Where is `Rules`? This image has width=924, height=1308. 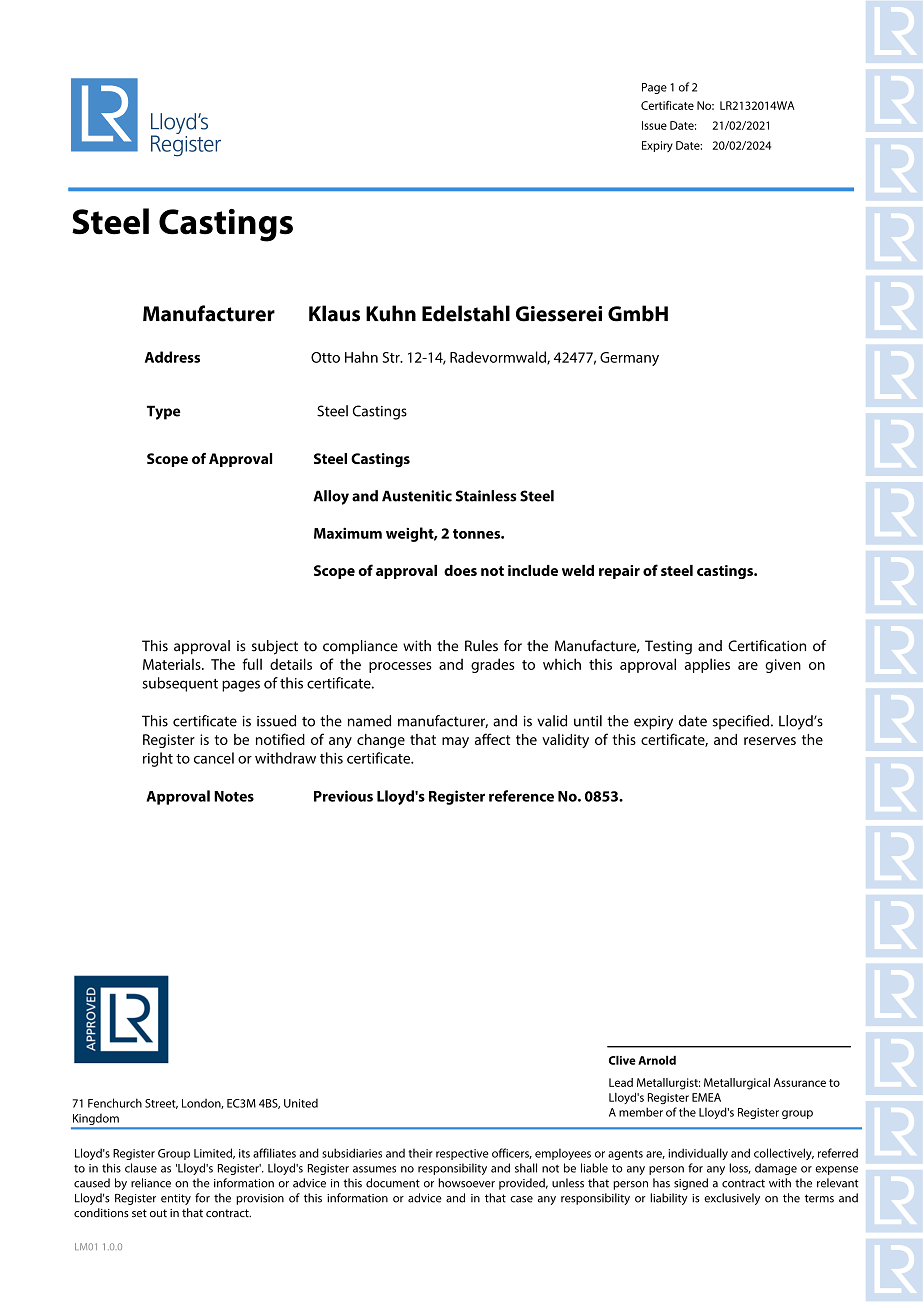
Rules is located at coordinates (481, 646).
